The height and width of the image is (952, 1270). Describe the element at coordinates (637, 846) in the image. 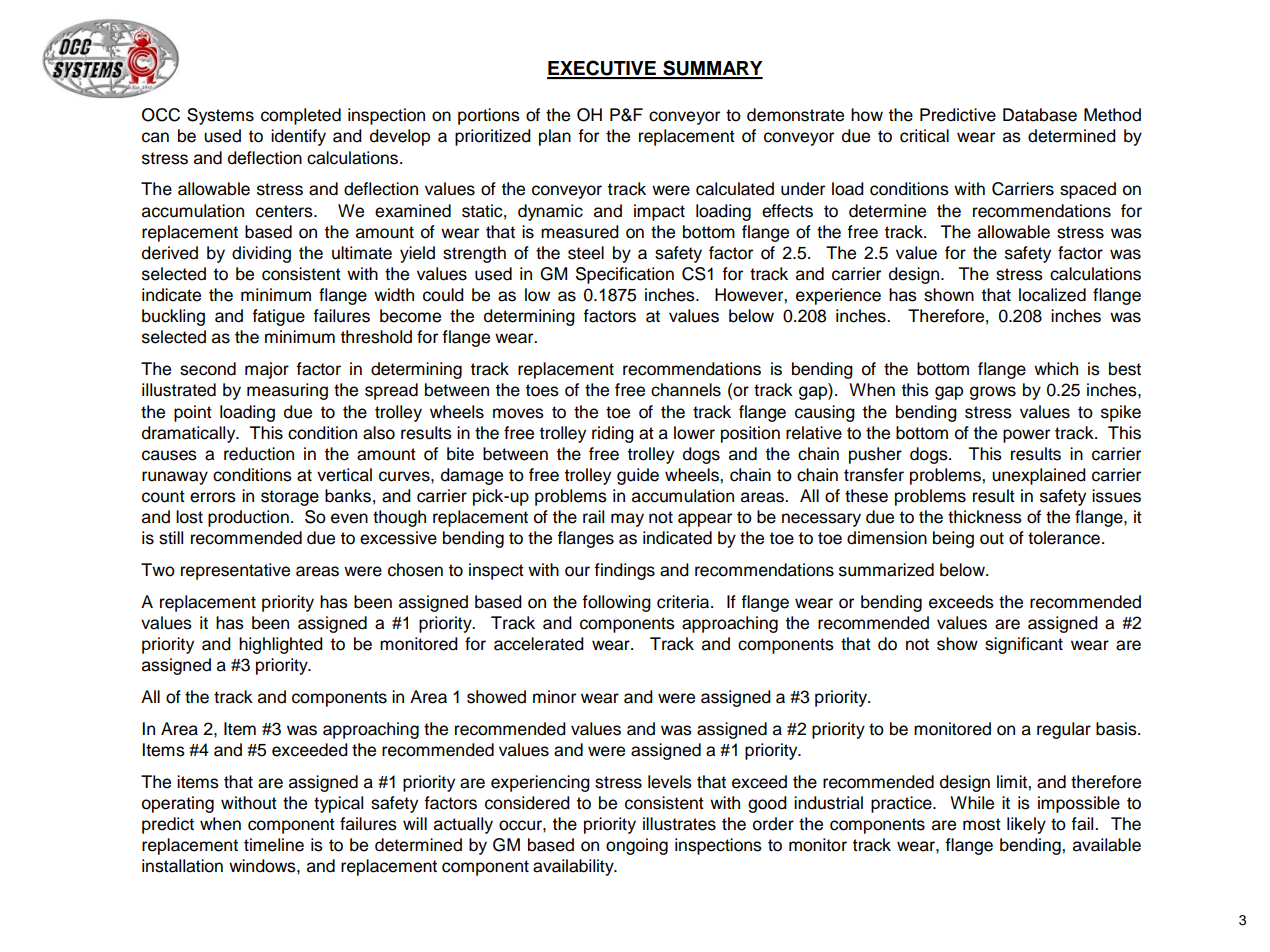

I see `ongoing` at that location.
